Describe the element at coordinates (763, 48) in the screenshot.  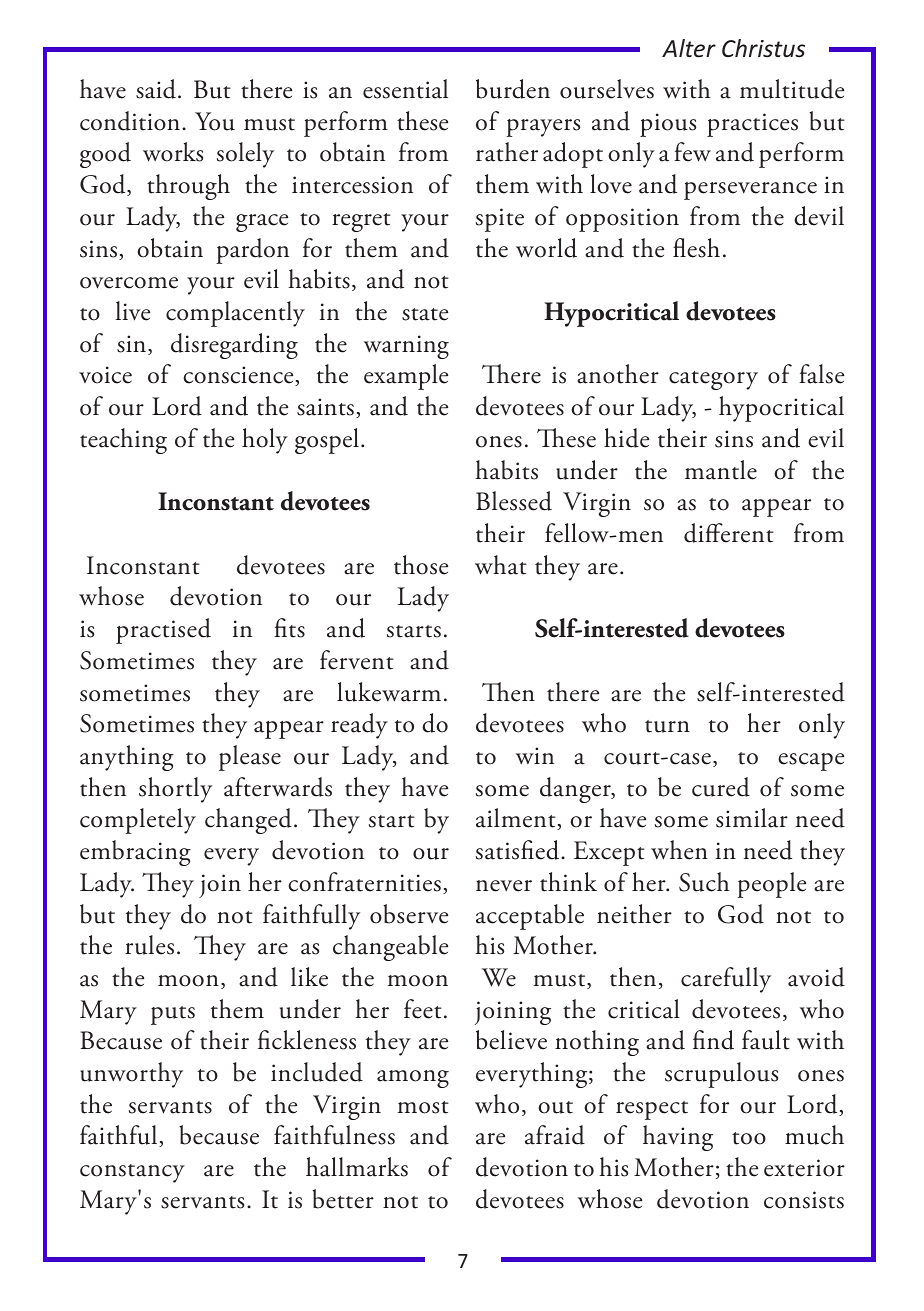
I see `Christus` at that location.
